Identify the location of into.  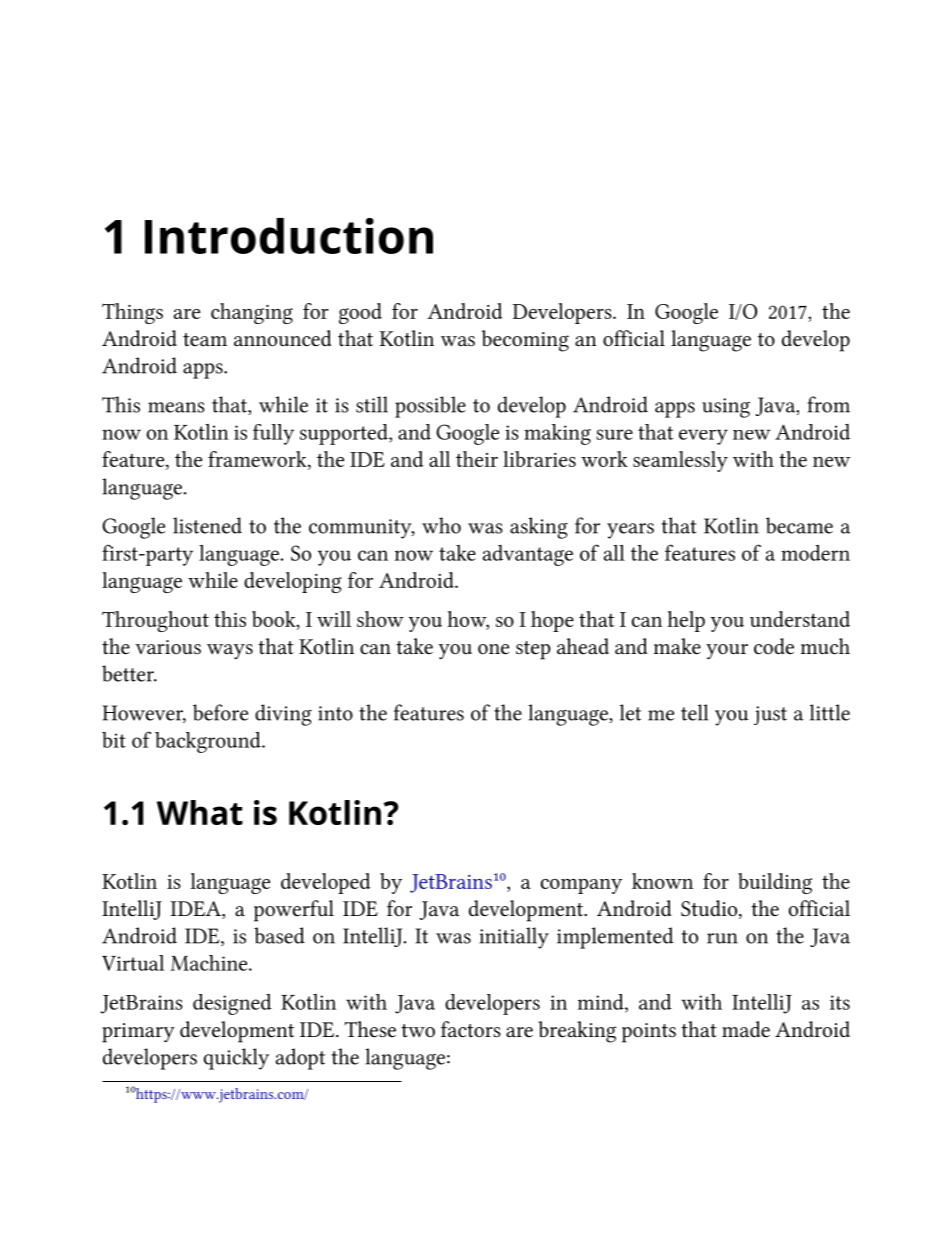
(335, 713).
